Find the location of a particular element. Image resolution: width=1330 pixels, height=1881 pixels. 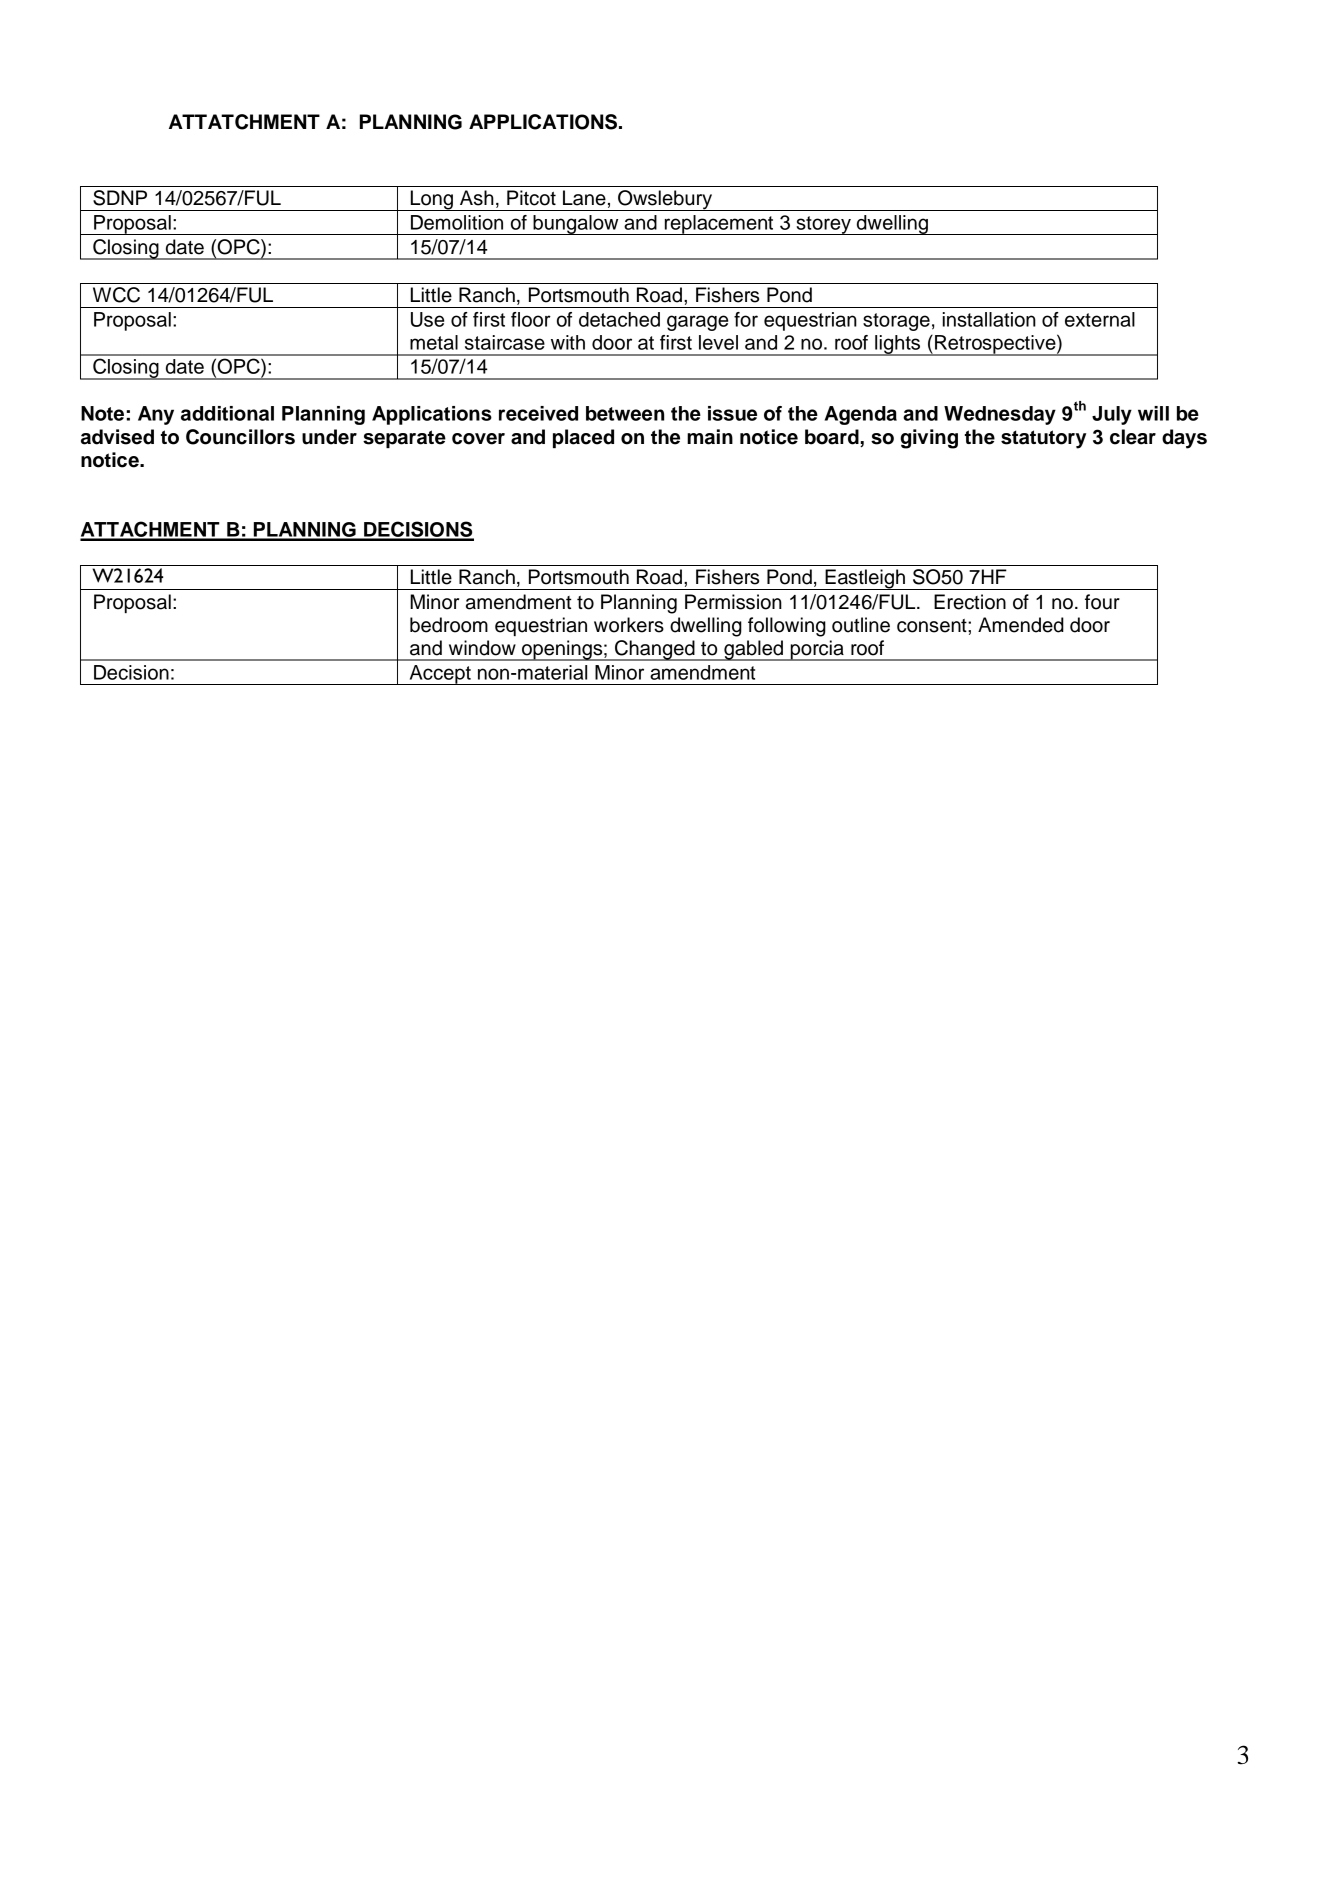

Use is located at coordinates (427, 319).
